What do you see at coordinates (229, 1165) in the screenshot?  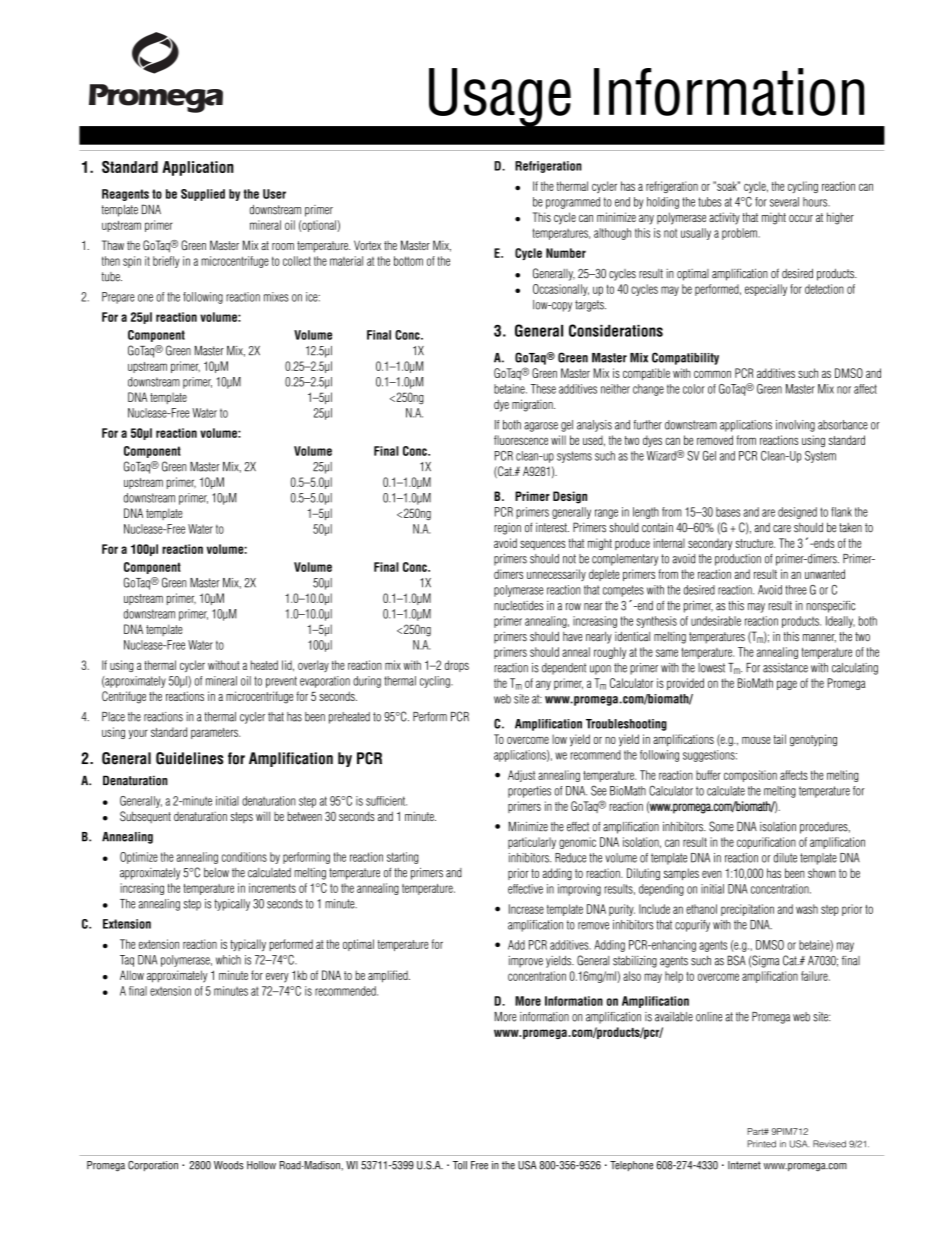 I see `Woods` at bounding box center [229, 1165].
